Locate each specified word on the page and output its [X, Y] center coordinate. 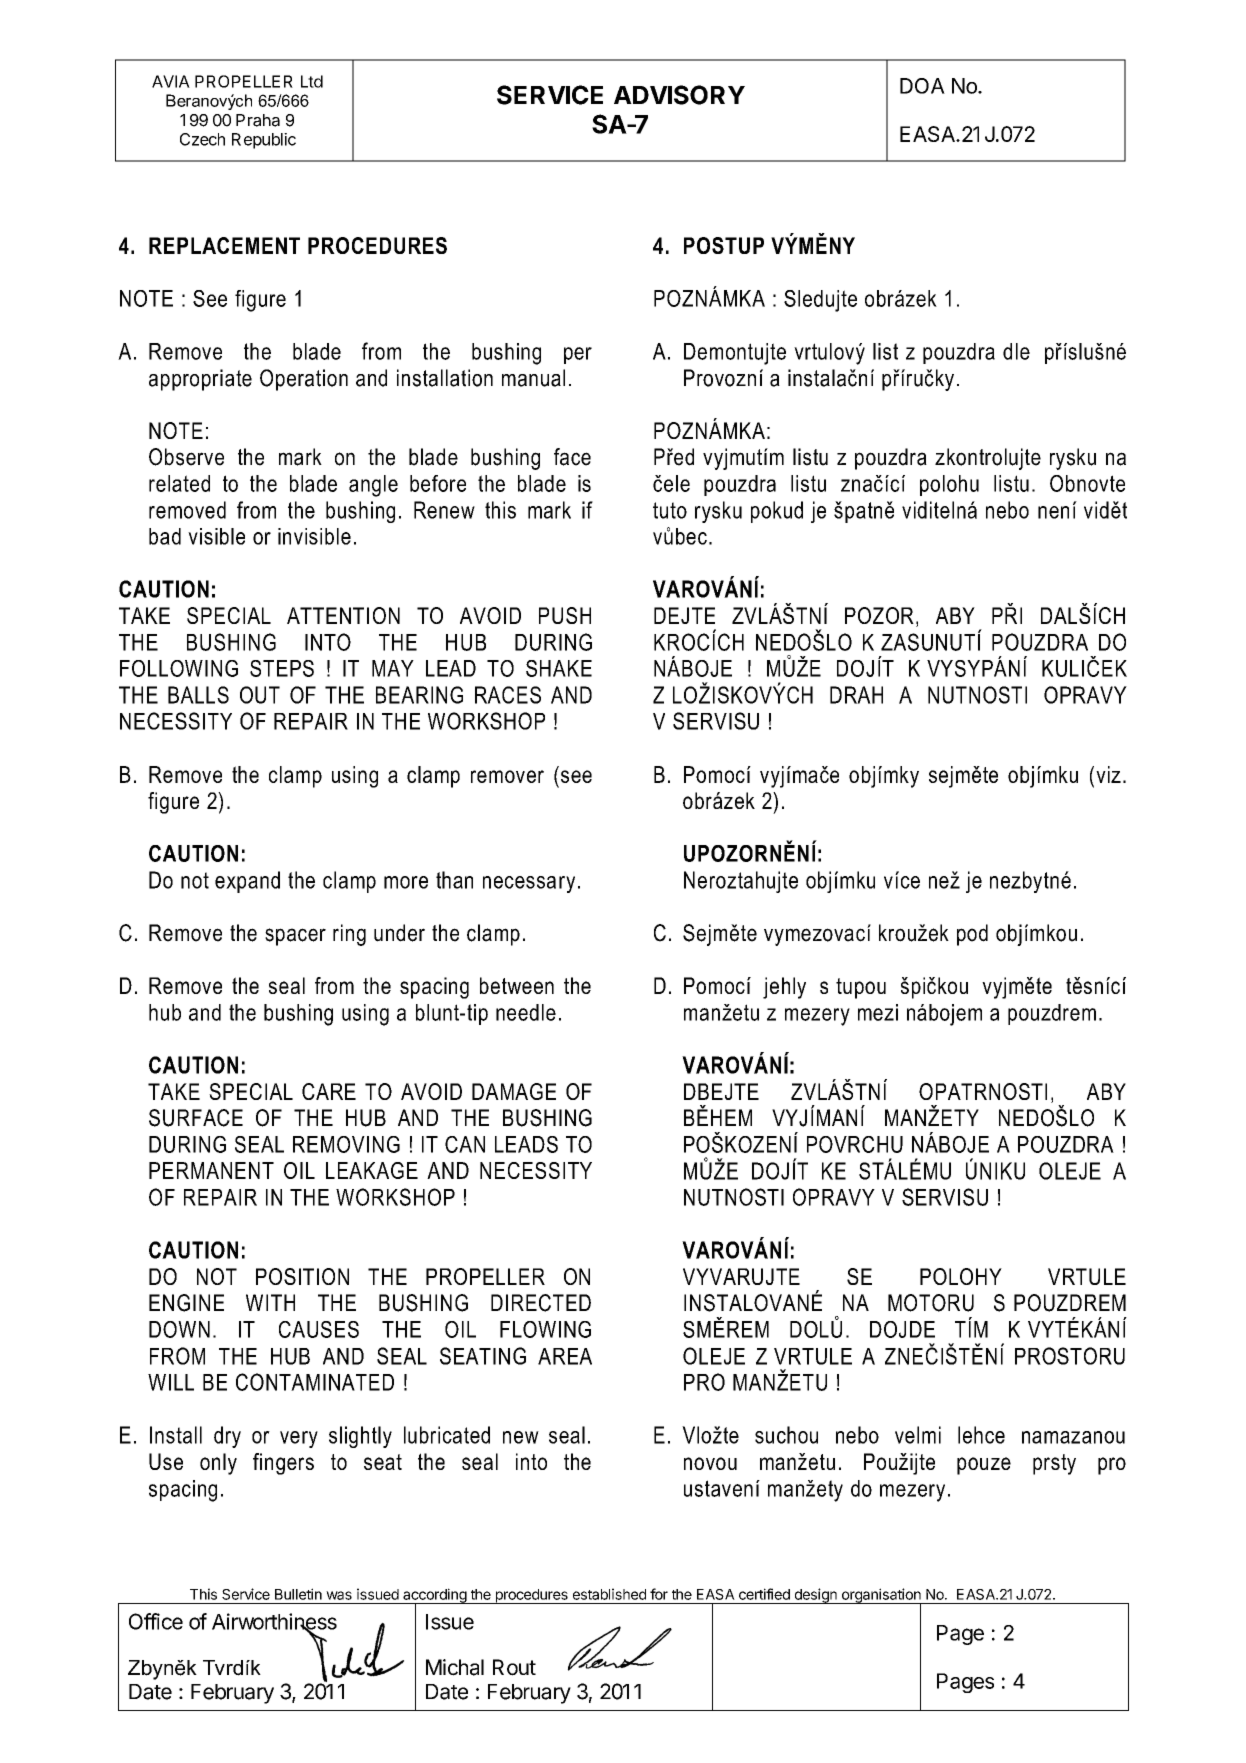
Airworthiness [274, 1622]
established [609, 1594]
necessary [529, 884]
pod [972, 935]
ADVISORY [679, 95]
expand [247, 882]
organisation [881, 1596]
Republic [264, 141]
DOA [922, 86]
